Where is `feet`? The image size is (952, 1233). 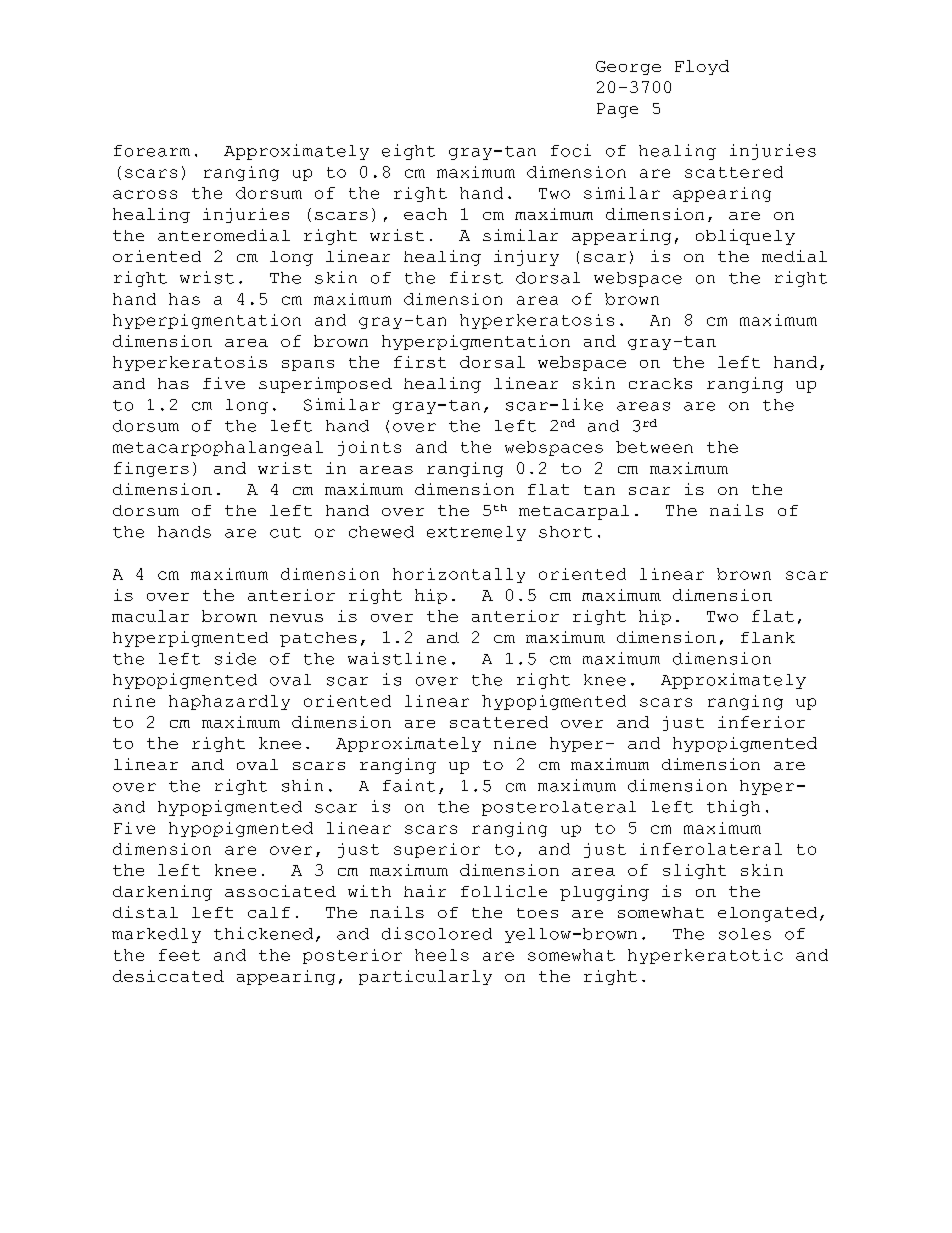
feet is located at coordinates (179, 955).
